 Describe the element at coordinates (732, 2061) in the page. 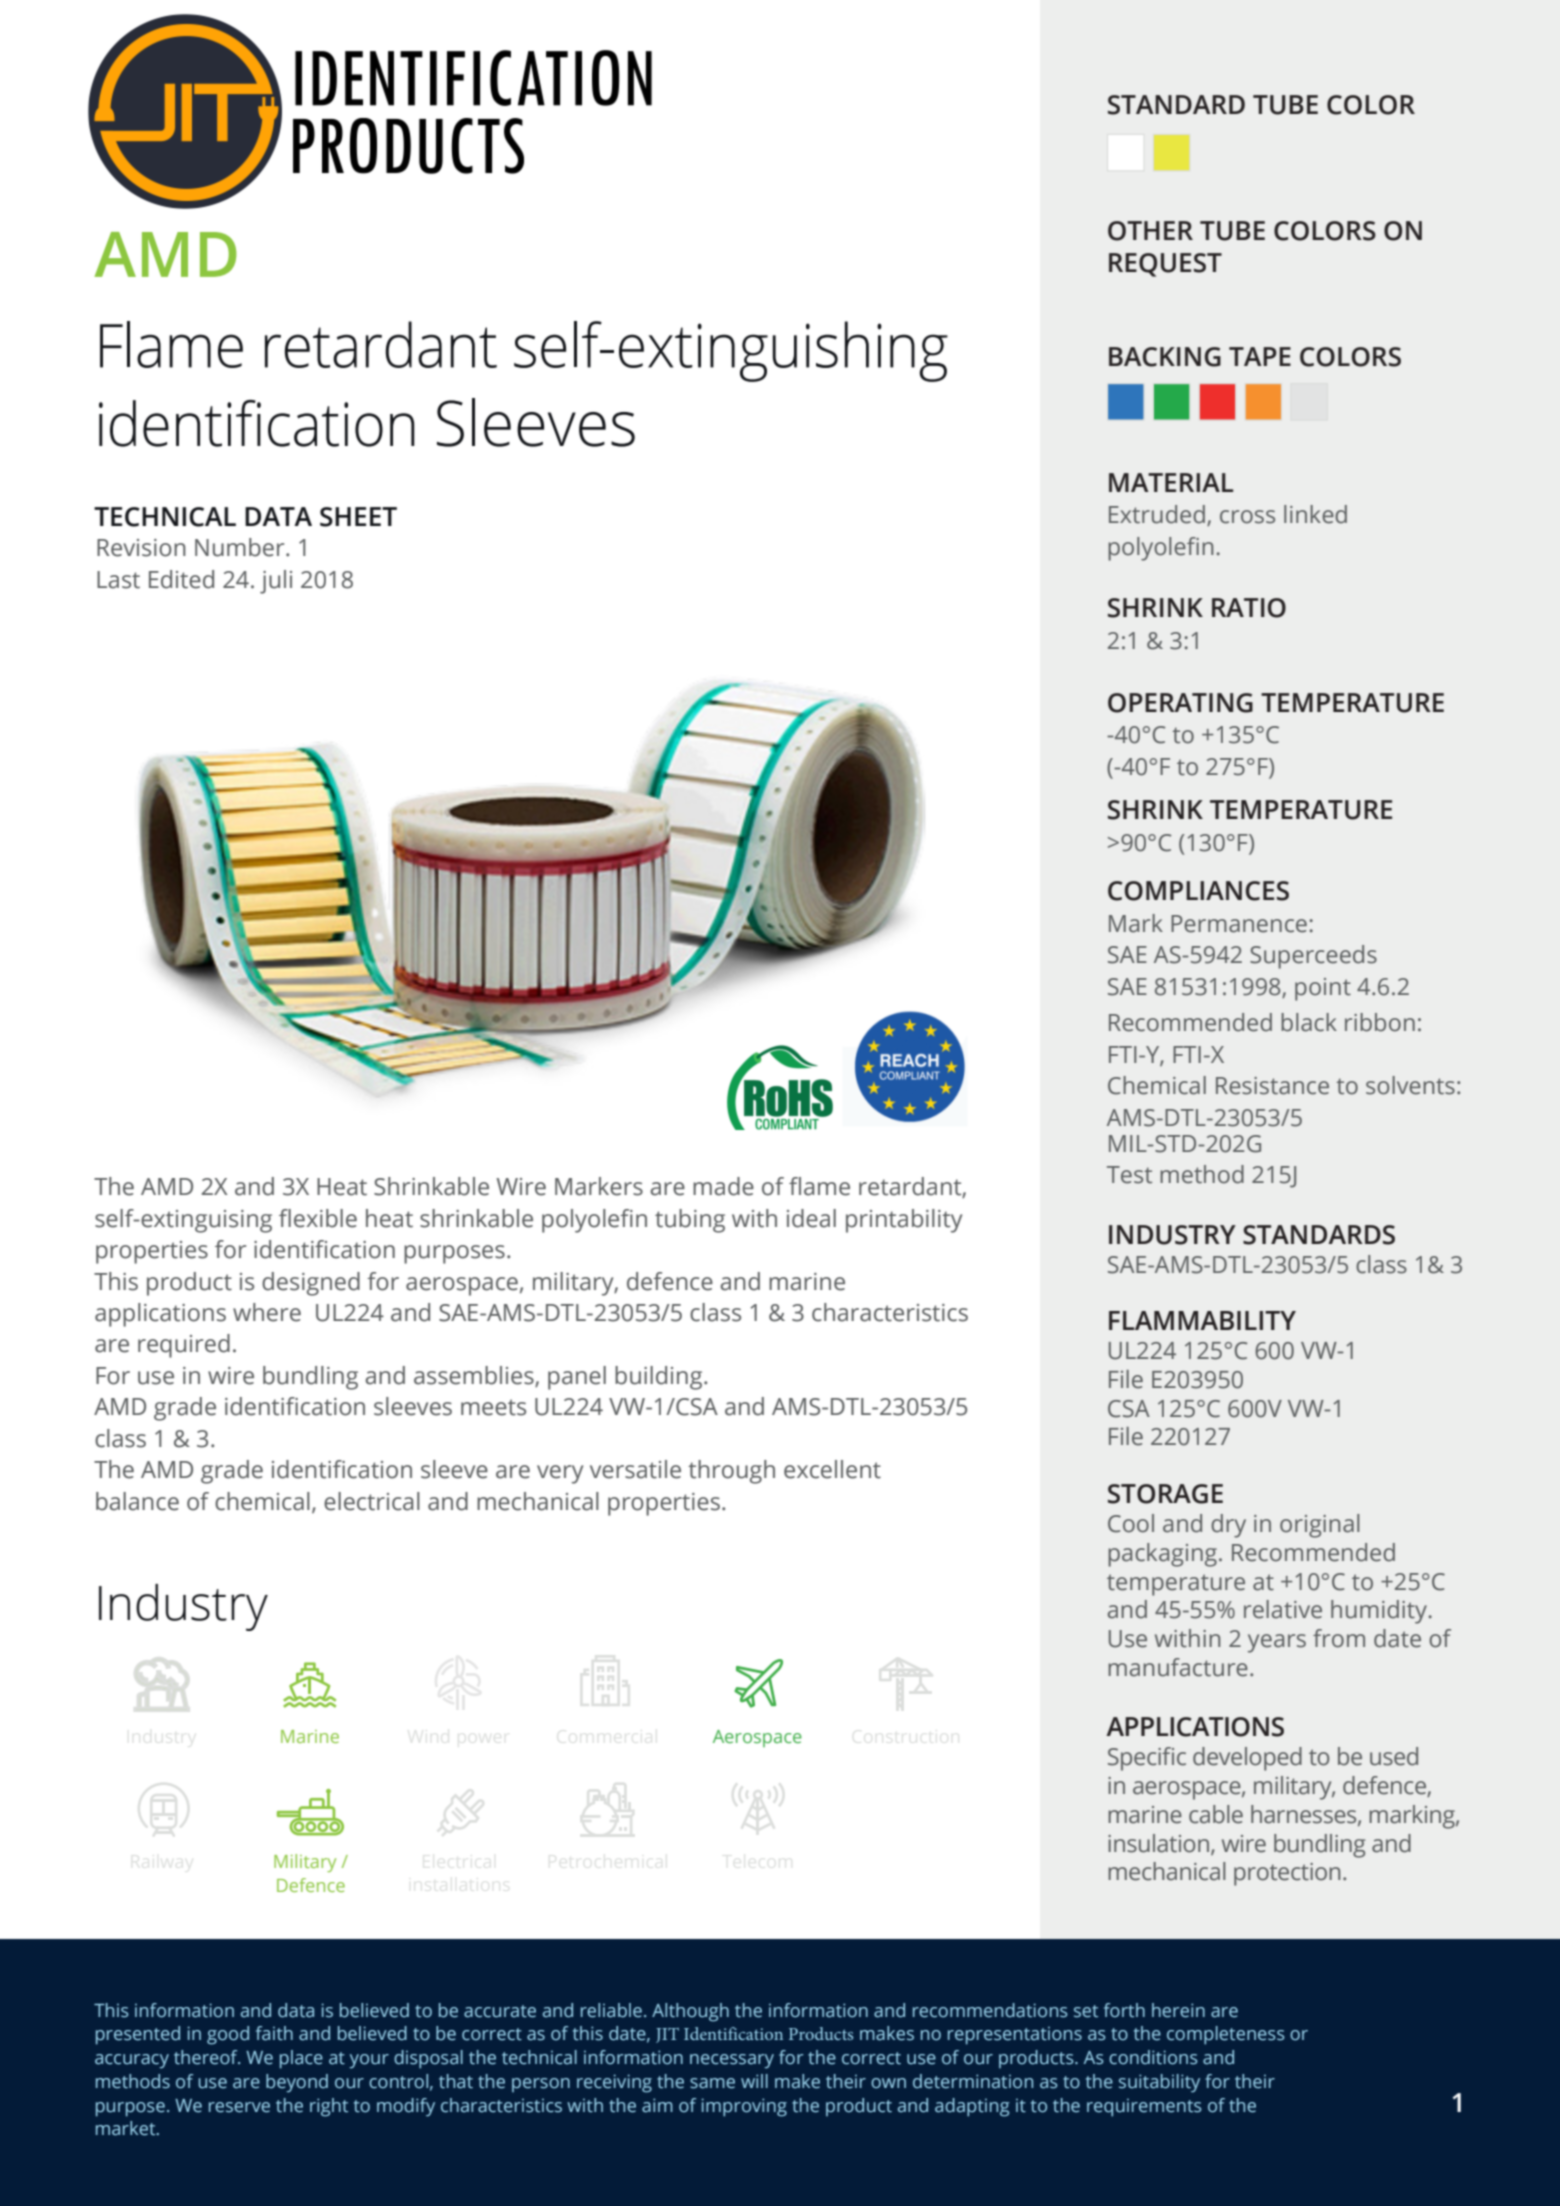

I see `necessary` at that location.
